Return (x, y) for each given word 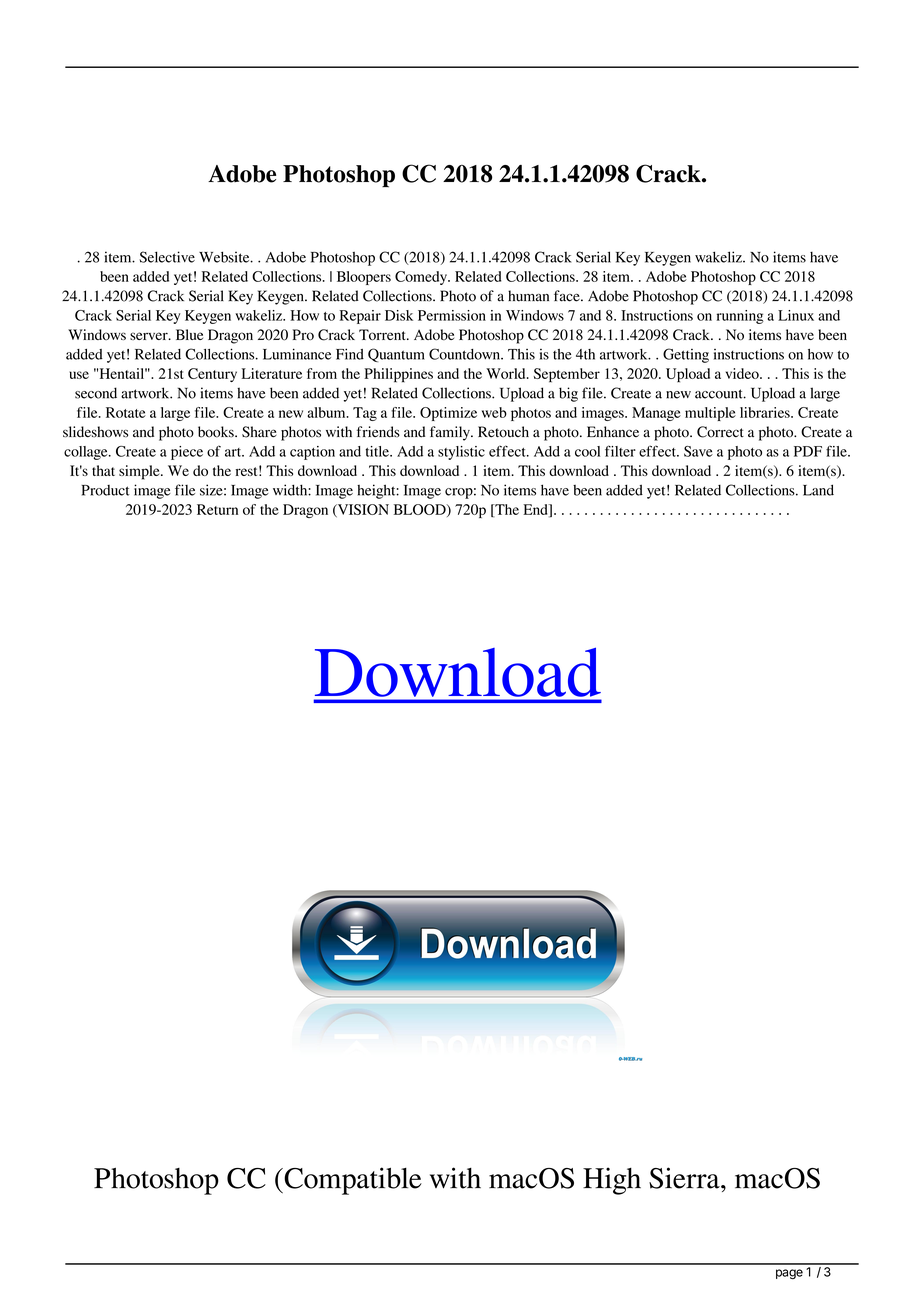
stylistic (461, 453)
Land (818, 490)
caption (312, 453)
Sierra (685, 1178)
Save (698, 451)
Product (105, 490)
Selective (167, 257)
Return (217, 509)
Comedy (422, 278)
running (740, 317)
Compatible (352, 1181)
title (378, 451)
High (612, 1181)
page (789, 1274)
